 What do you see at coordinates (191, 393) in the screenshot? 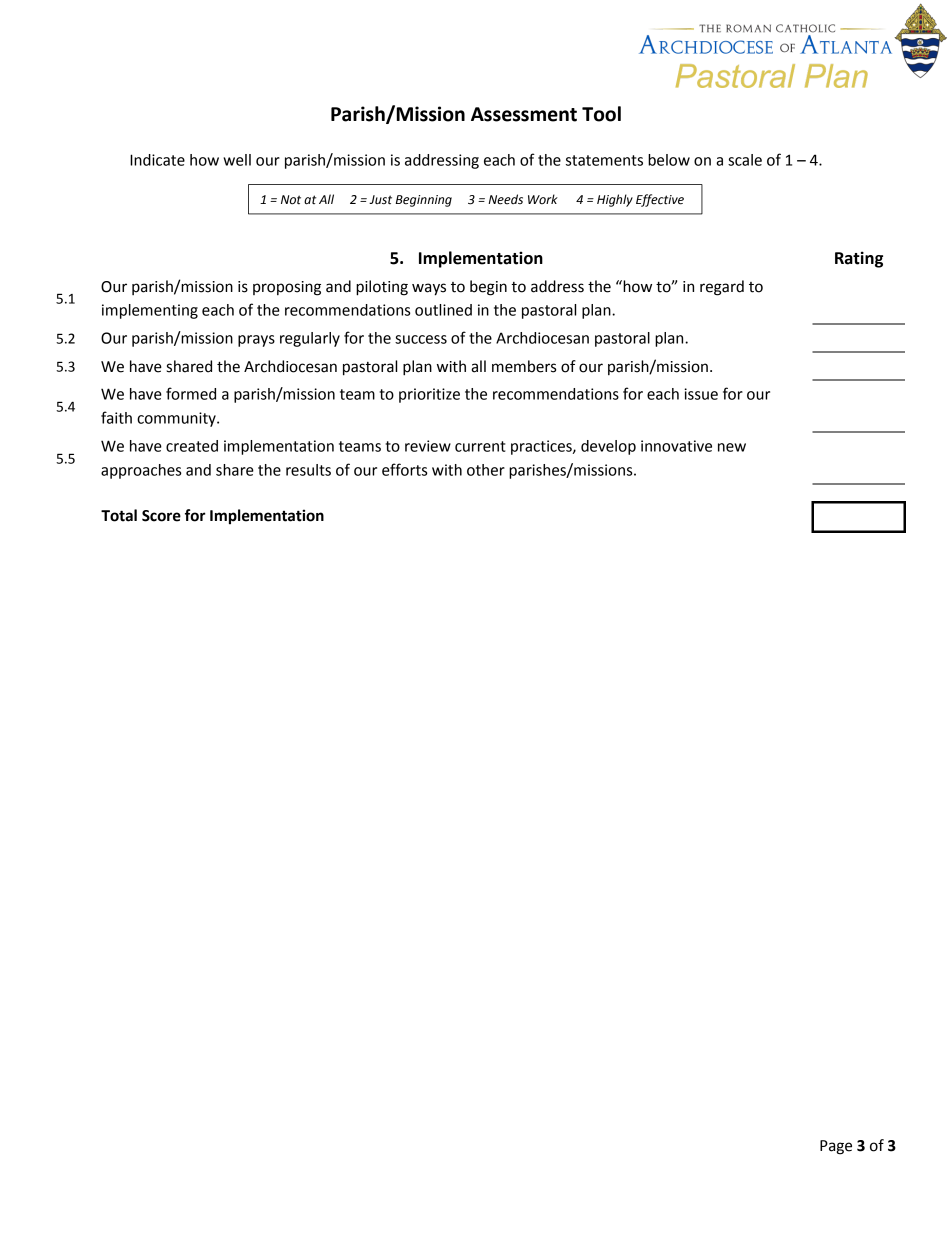
I see `formed` at bounding box center [191, 393].
